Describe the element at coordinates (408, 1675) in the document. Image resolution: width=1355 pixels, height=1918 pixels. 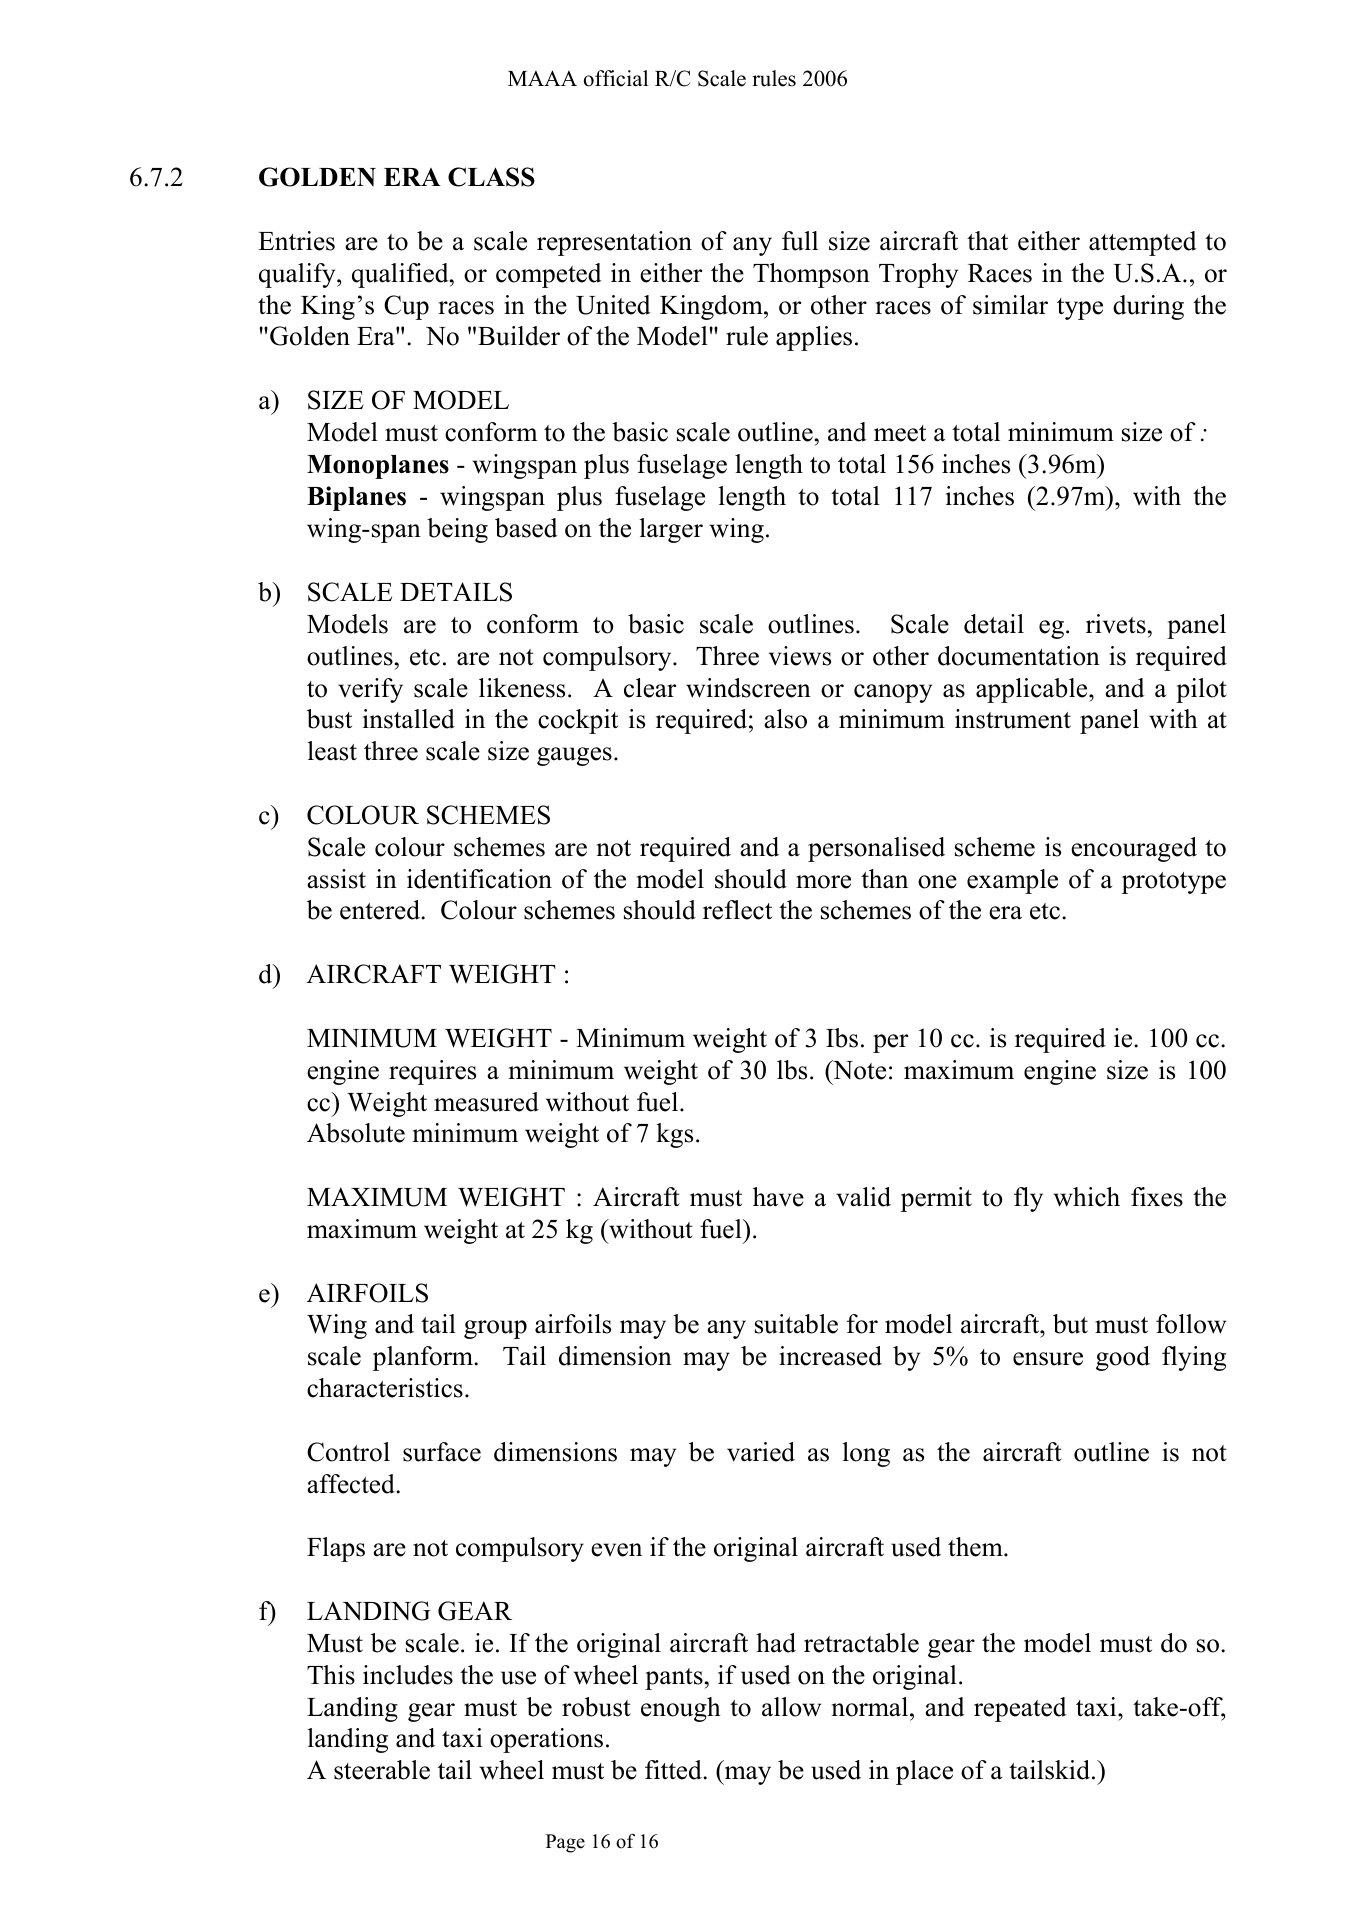
I see `includes` at that location.
